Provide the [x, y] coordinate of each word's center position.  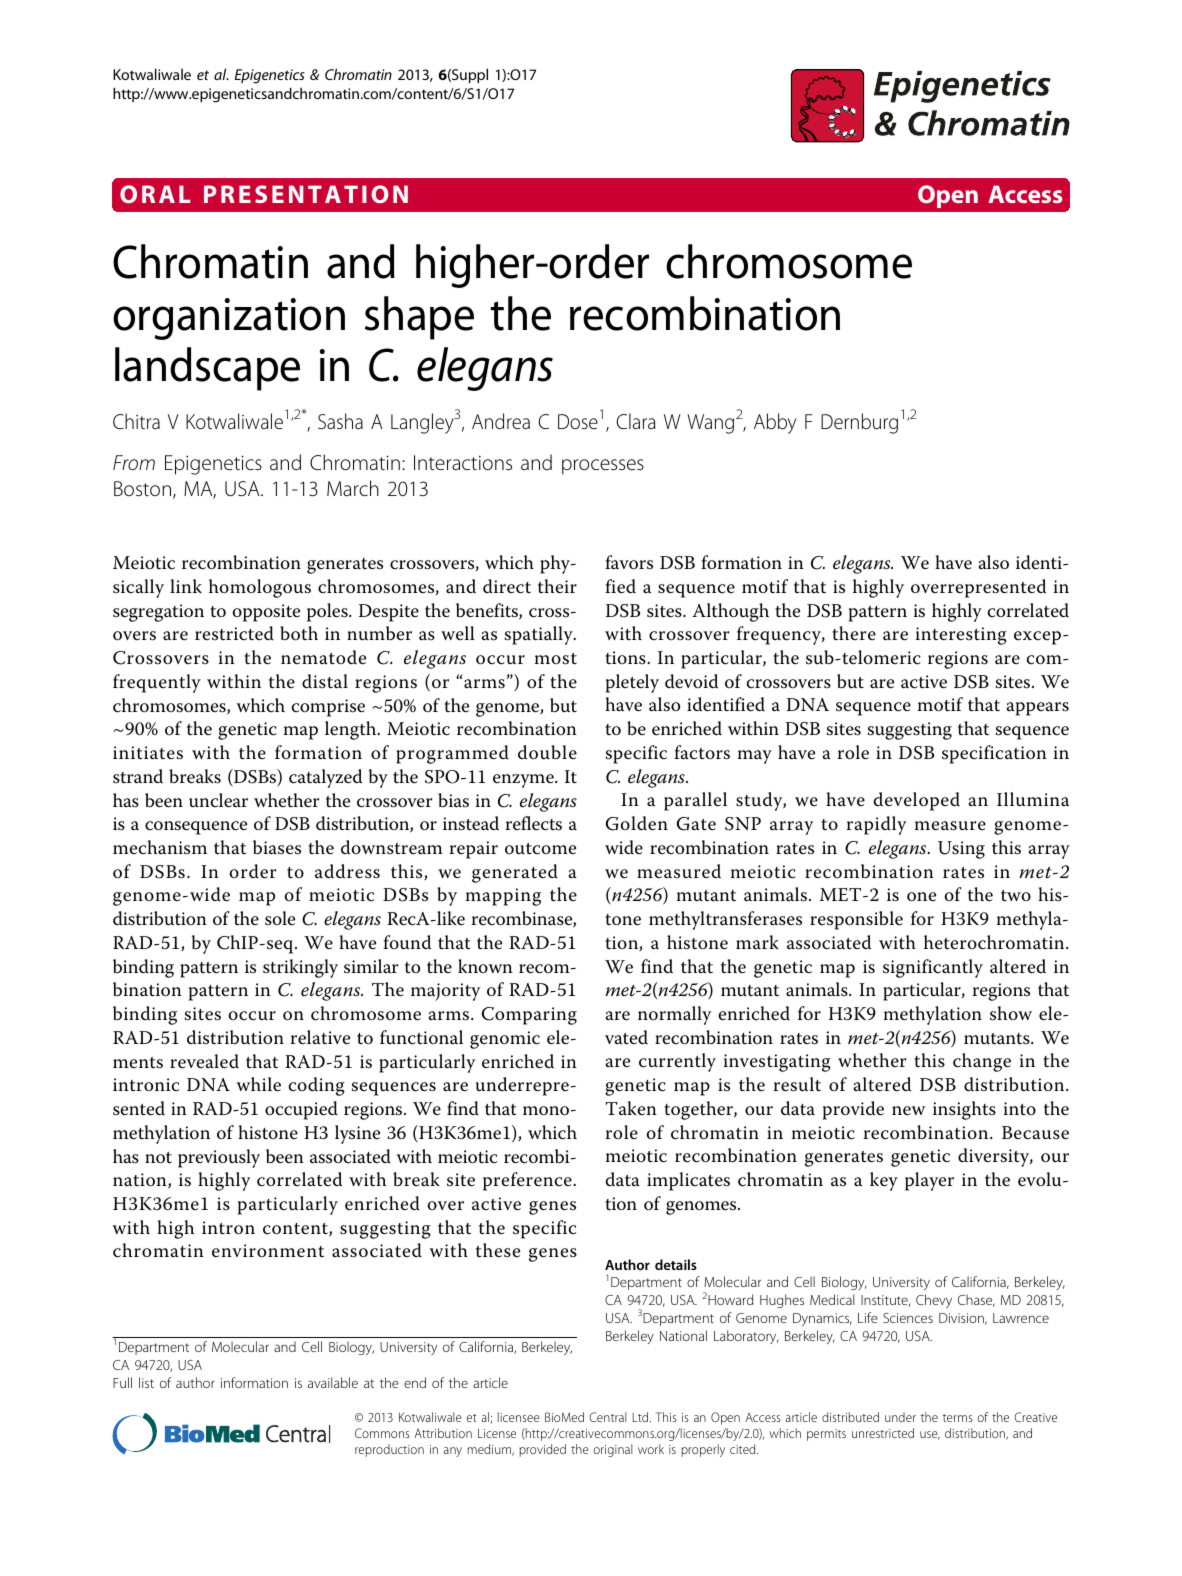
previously [219, 1158]
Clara [636, 421]
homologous [260, 588]
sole [280, 918]
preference [528, 1181]
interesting [961, 636]
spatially [540, 635]
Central [608, 1417]
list [146, 1382]
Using [961, 850]
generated [515, 873]
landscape [207, 369]
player [929, 1181]
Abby [775, 423]
